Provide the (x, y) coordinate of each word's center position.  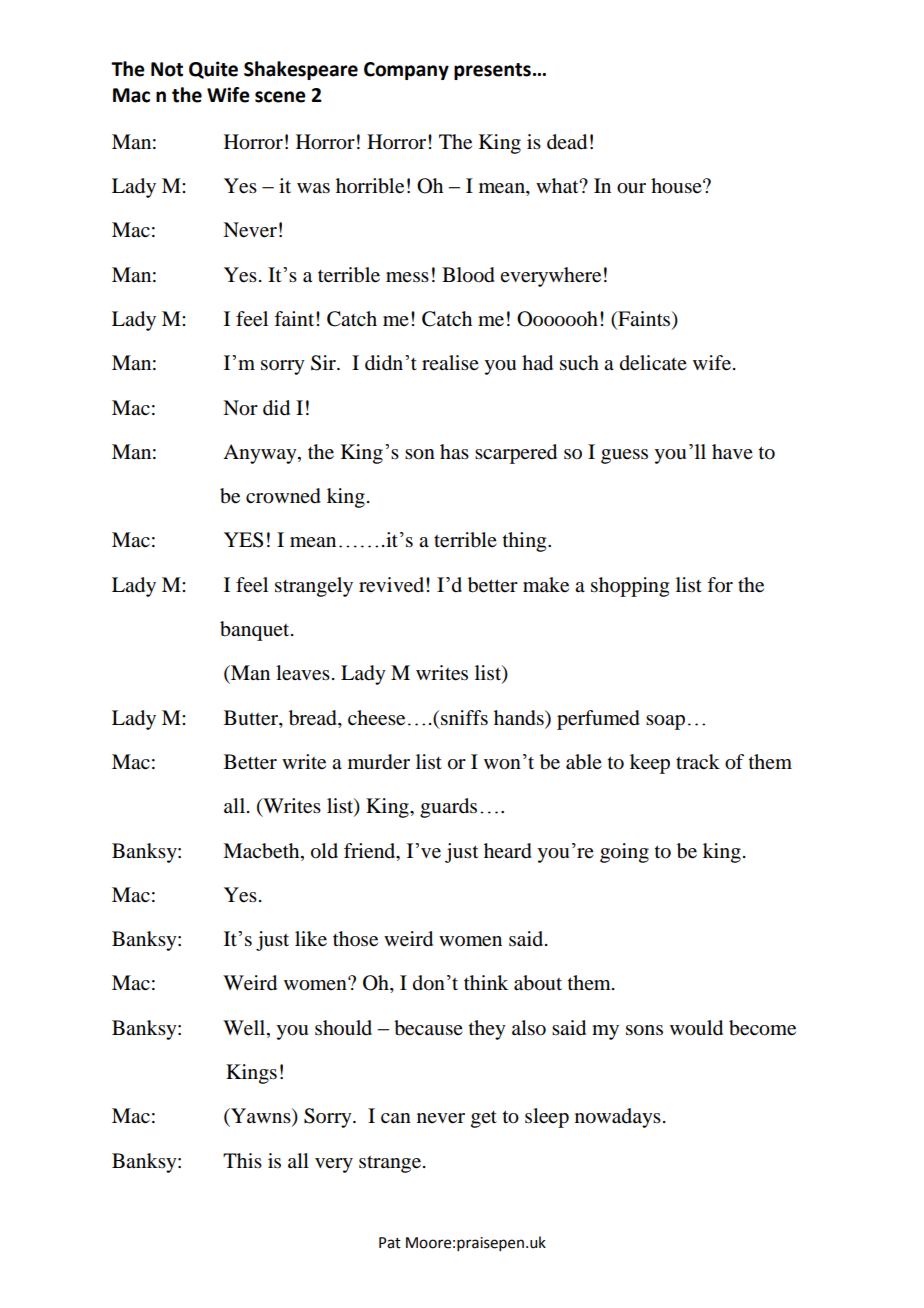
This (242, 1160)
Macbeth (262, 851)
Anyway (261, 454)
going (624, 853)
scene (280, 97)
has (454, 451)
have (732, 452)
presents (492, 71)
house (677, 186)
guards (448, 808)
